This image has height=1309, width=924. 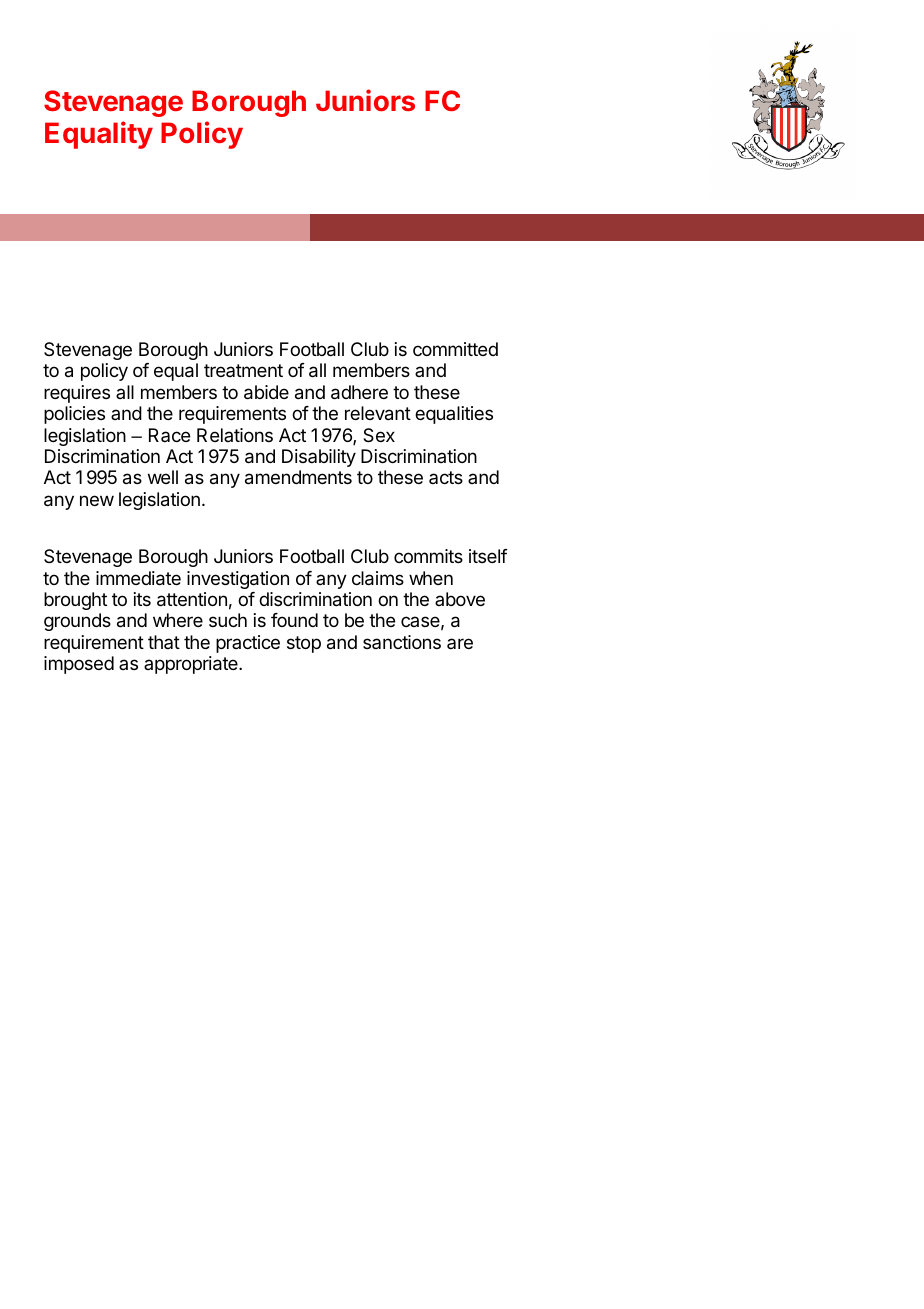 What do you see at coordinates (97, 500) in the image?
I see `new` at bounding box center [97, 500].
